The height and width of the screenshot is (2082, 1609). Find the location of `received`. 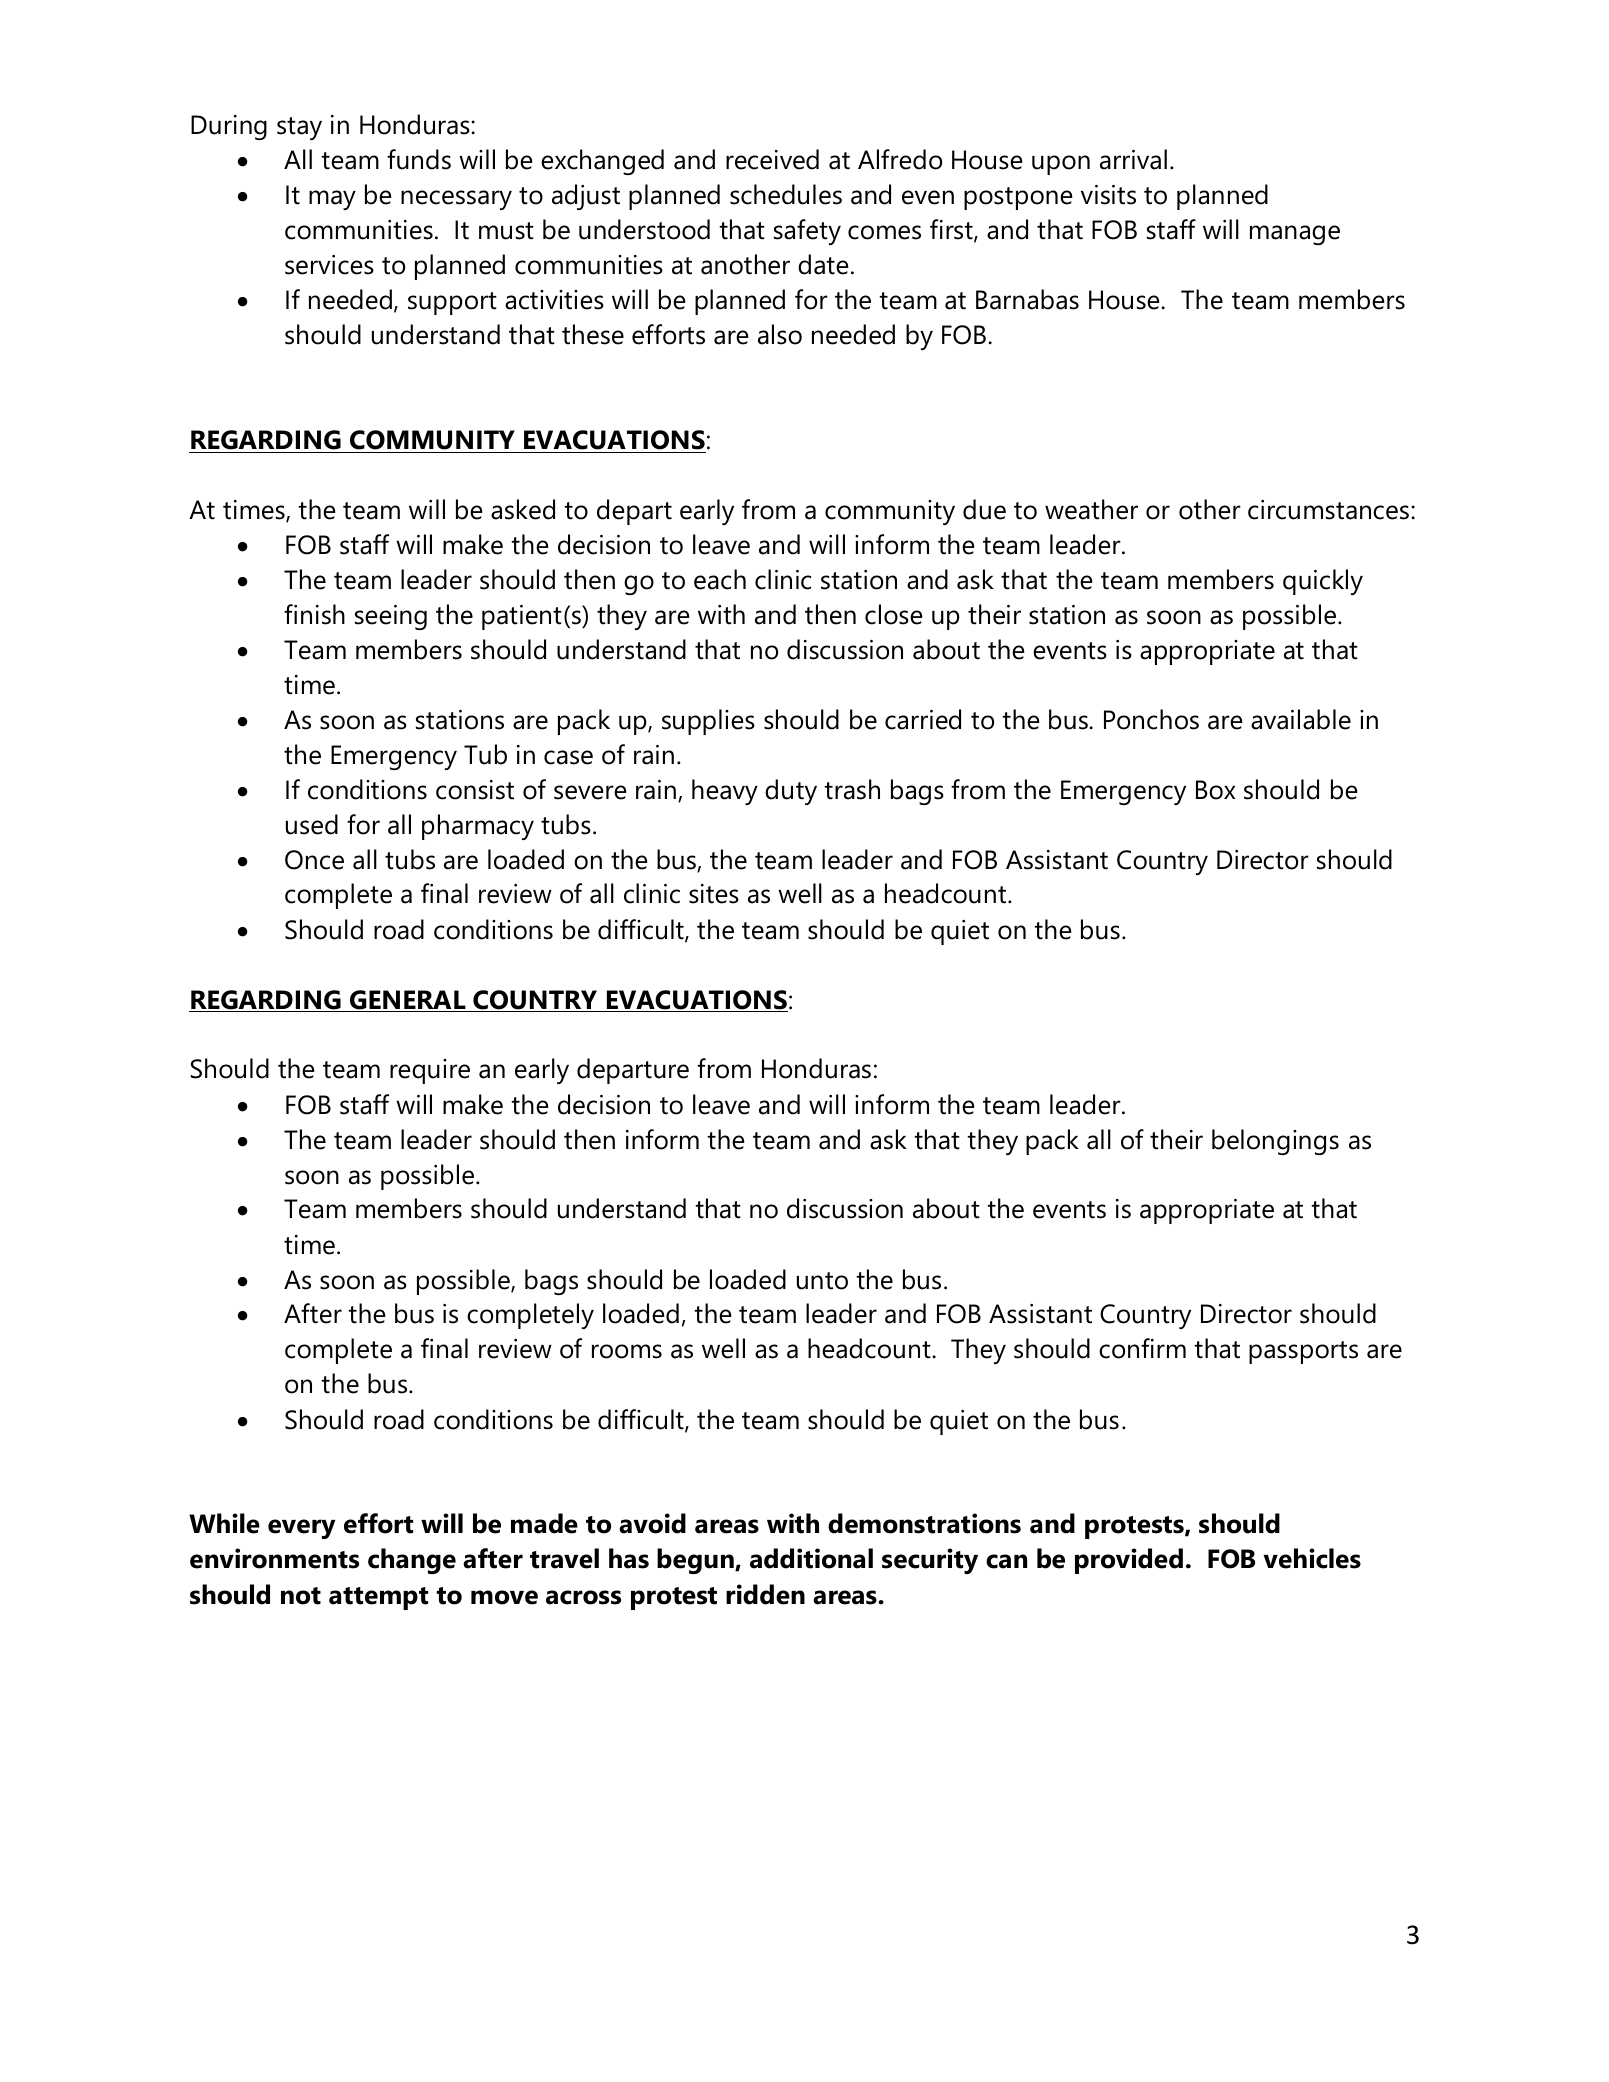

received is located at coordinates (772, 159).
